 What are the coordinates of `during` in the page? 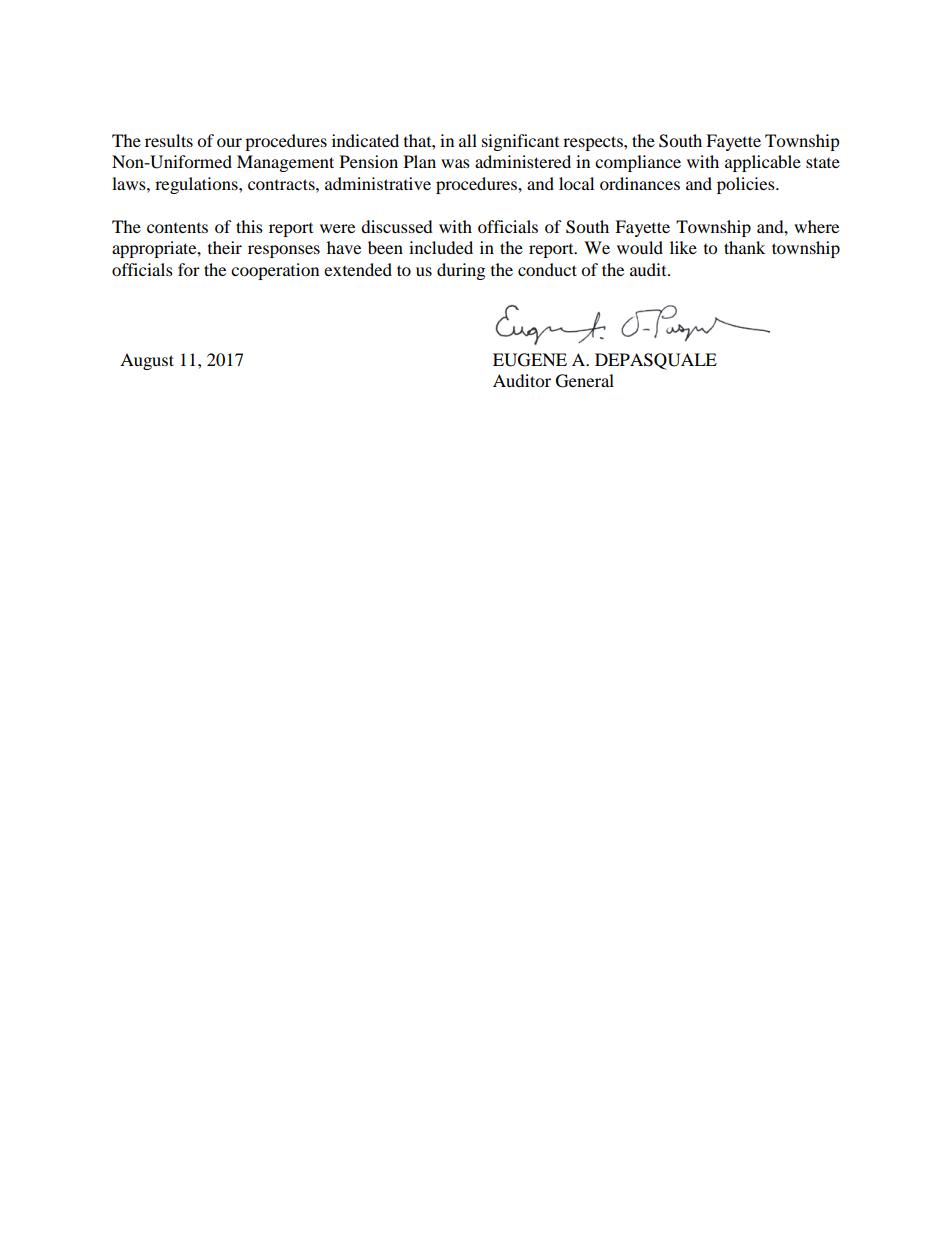 It's located at (461, 271).
